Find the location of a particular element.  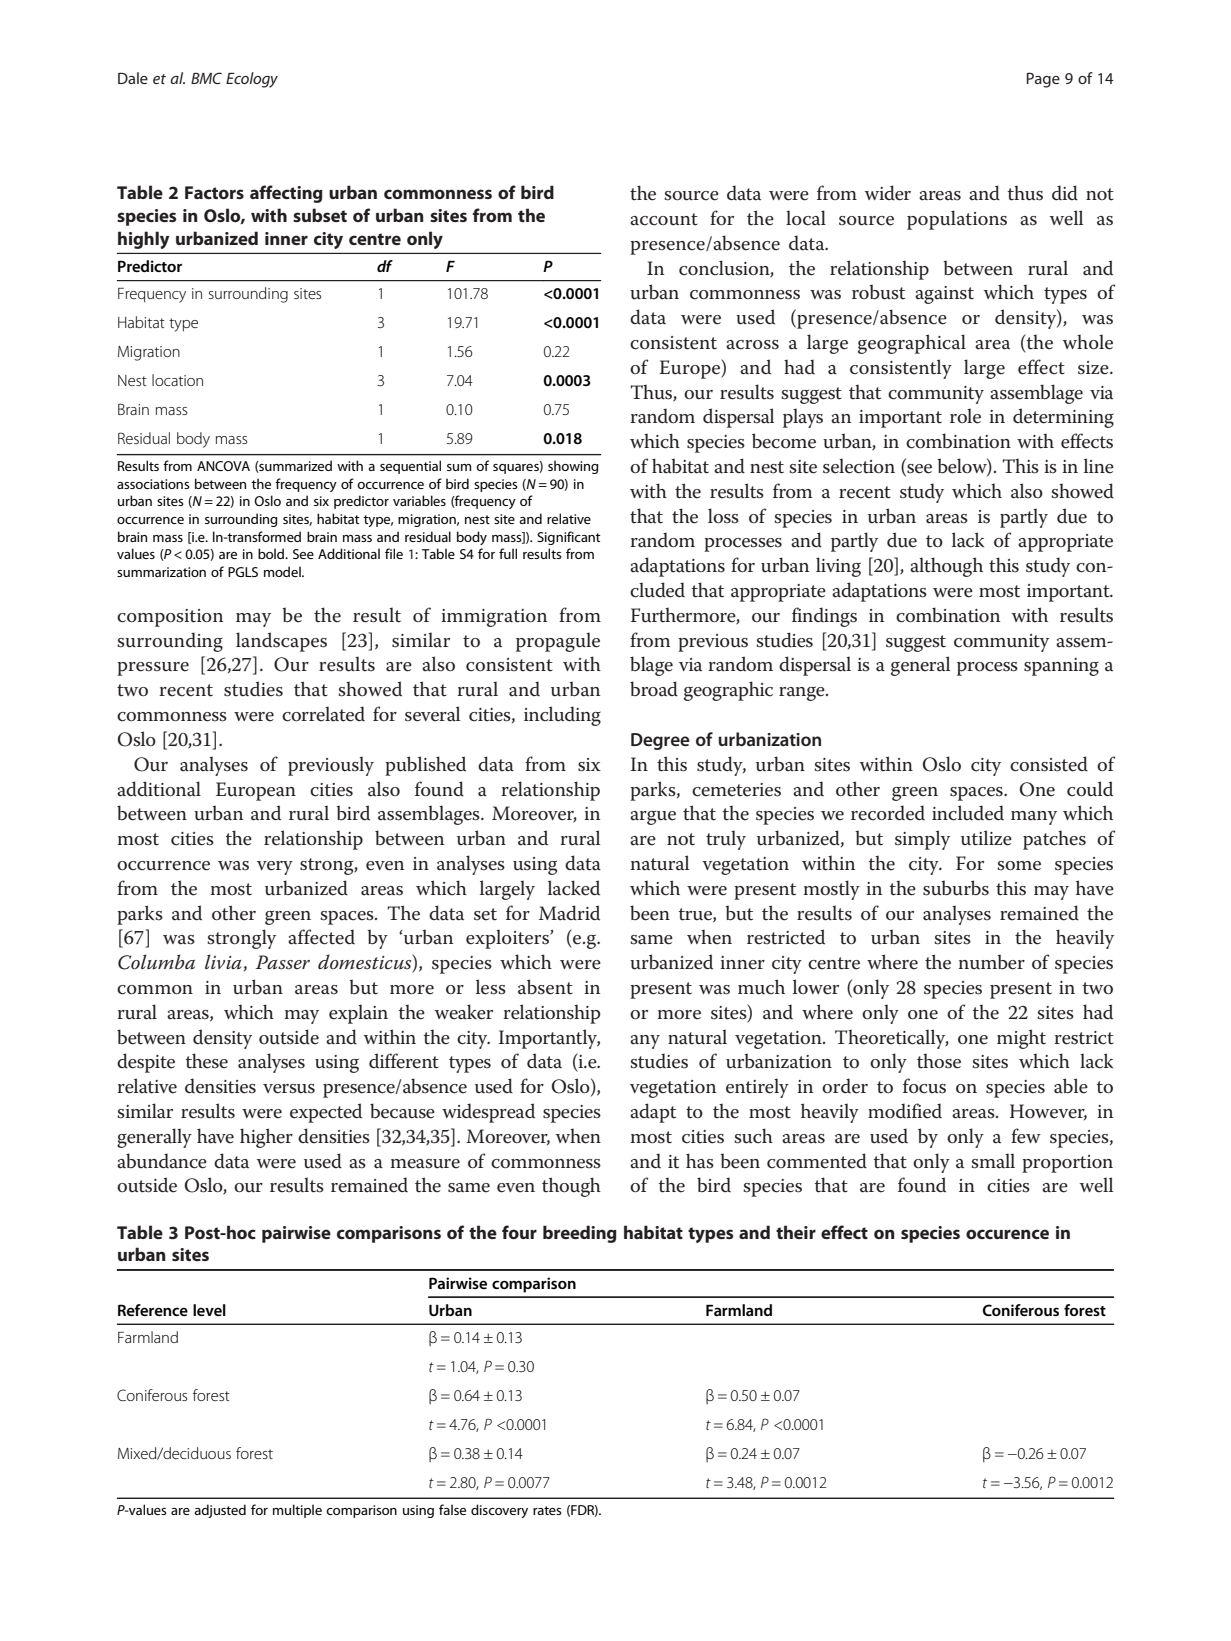

living is located at coordinates (838, 567).
